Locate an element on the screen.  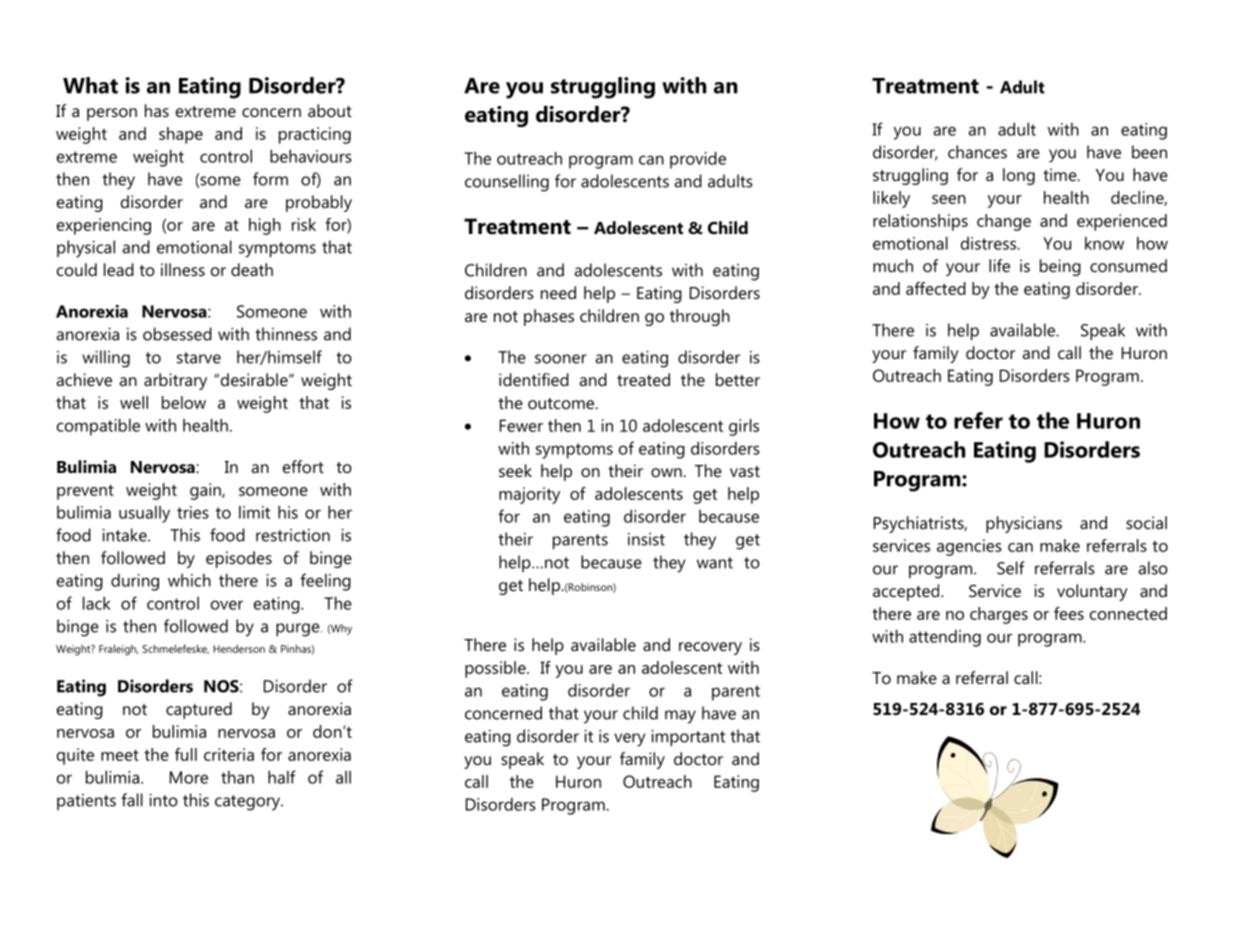
episodes is located at coordinates (239, 559).
